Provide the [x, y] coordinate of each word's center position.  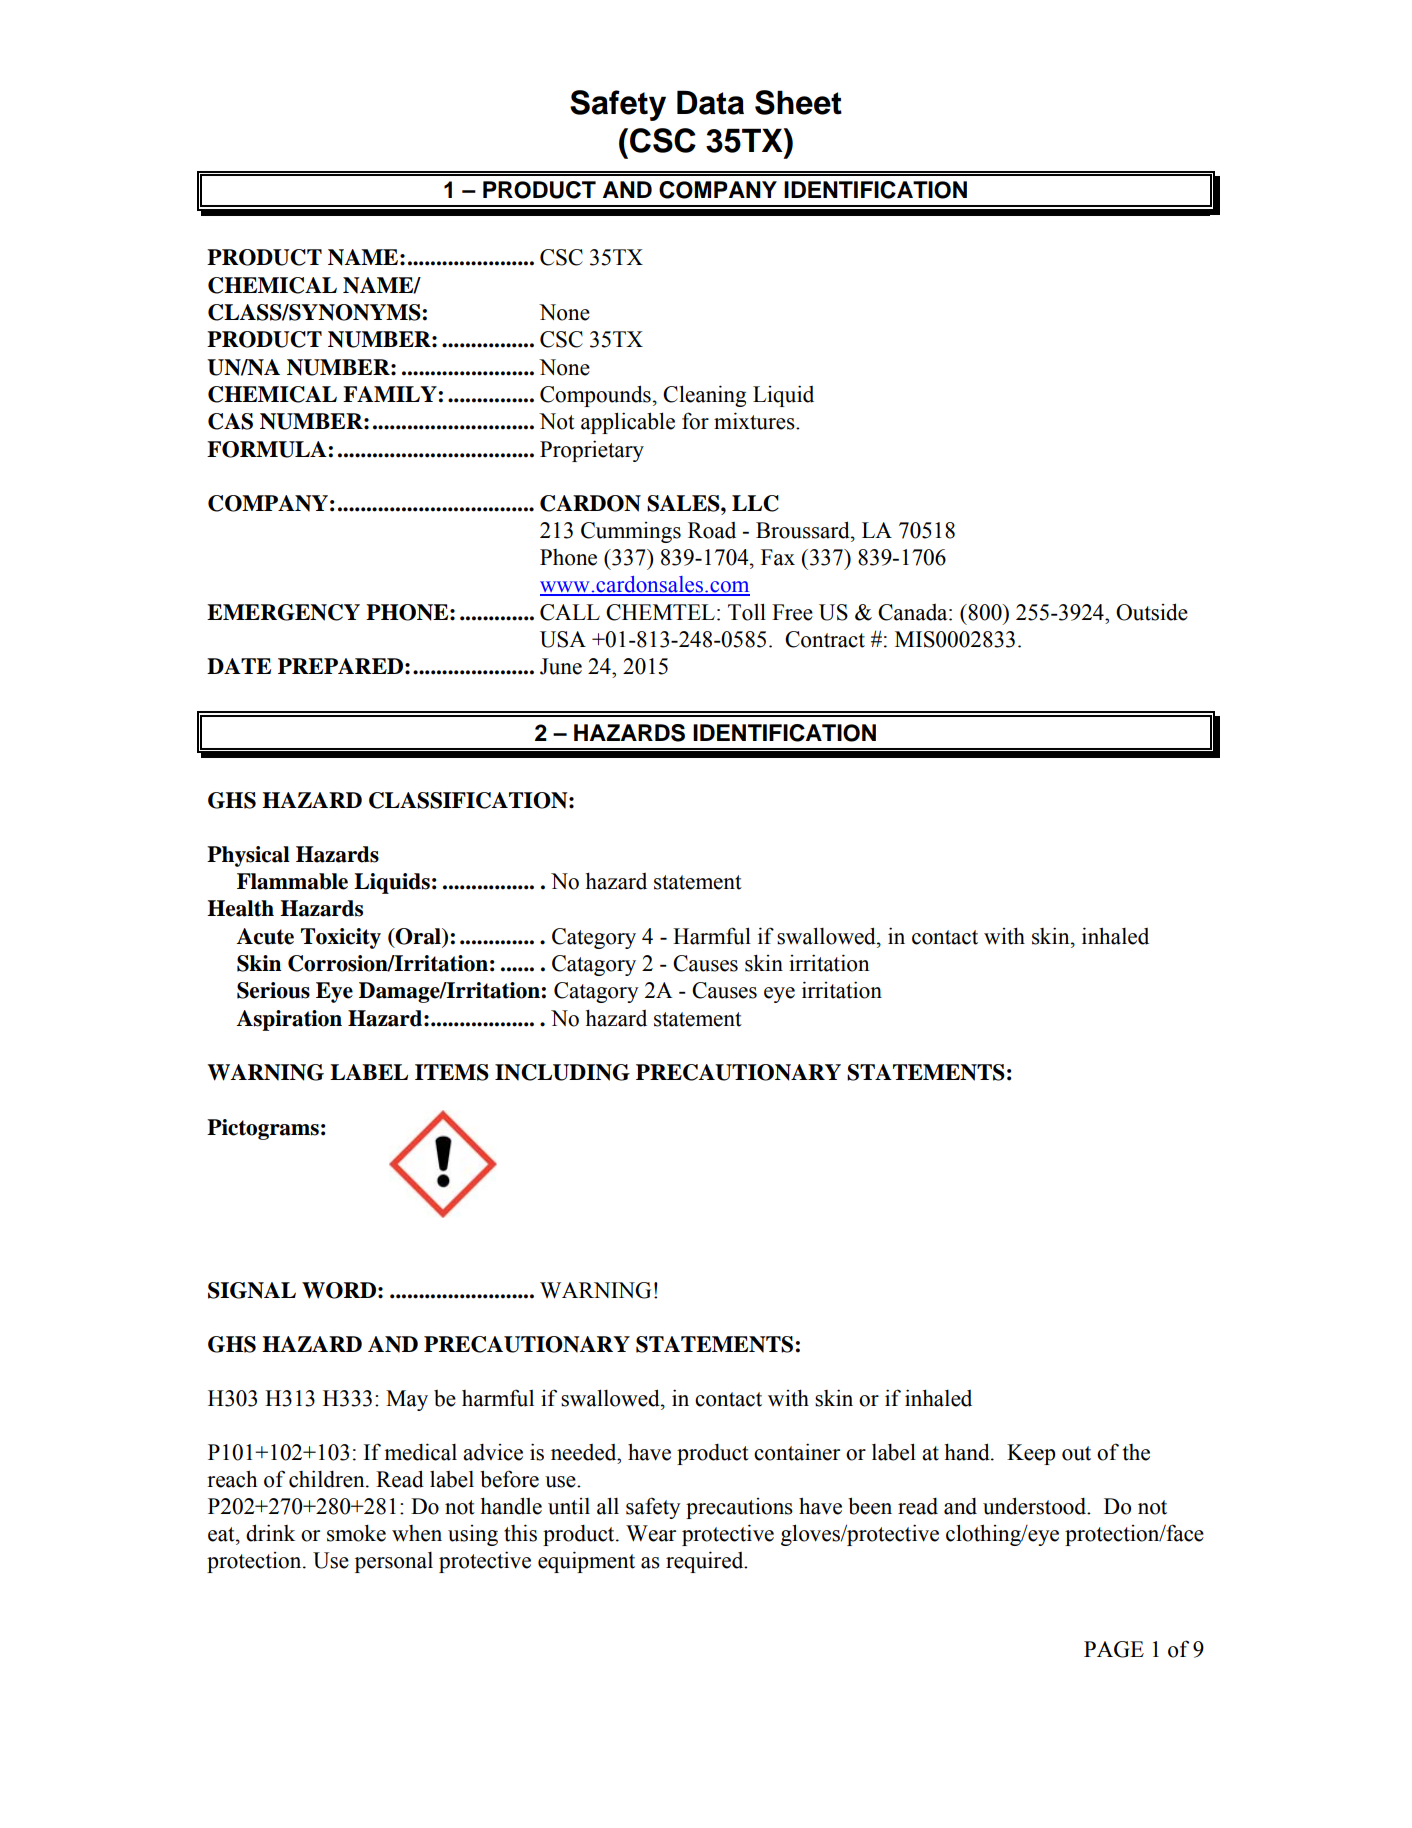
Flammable [292, 881]
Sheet [798, 102]
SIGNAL [252, 1290]
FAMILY [390, 394]
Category [594, 938]
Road [712, 530]
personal [394, 1562]
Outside [1152, 612]
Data [710, 102]
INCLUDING [562, 1072]
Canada [914, 612]
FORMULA [267, 449]
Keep [1031, 1454]
